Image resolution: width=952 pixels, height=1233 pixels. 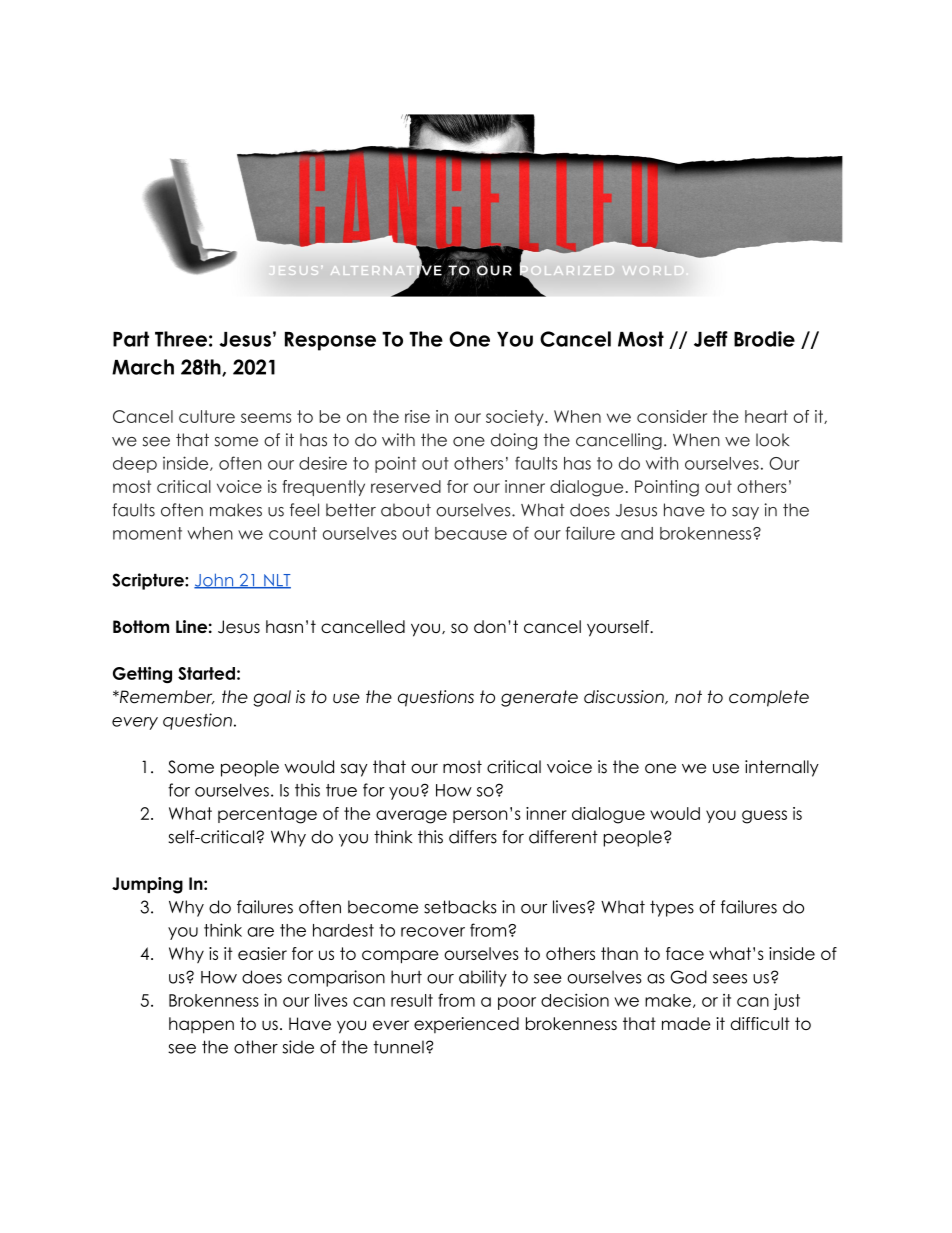 What do you see at coordinates (147, 533) in the screenshot?
I see `moment` at bounding box center [147, 533].
